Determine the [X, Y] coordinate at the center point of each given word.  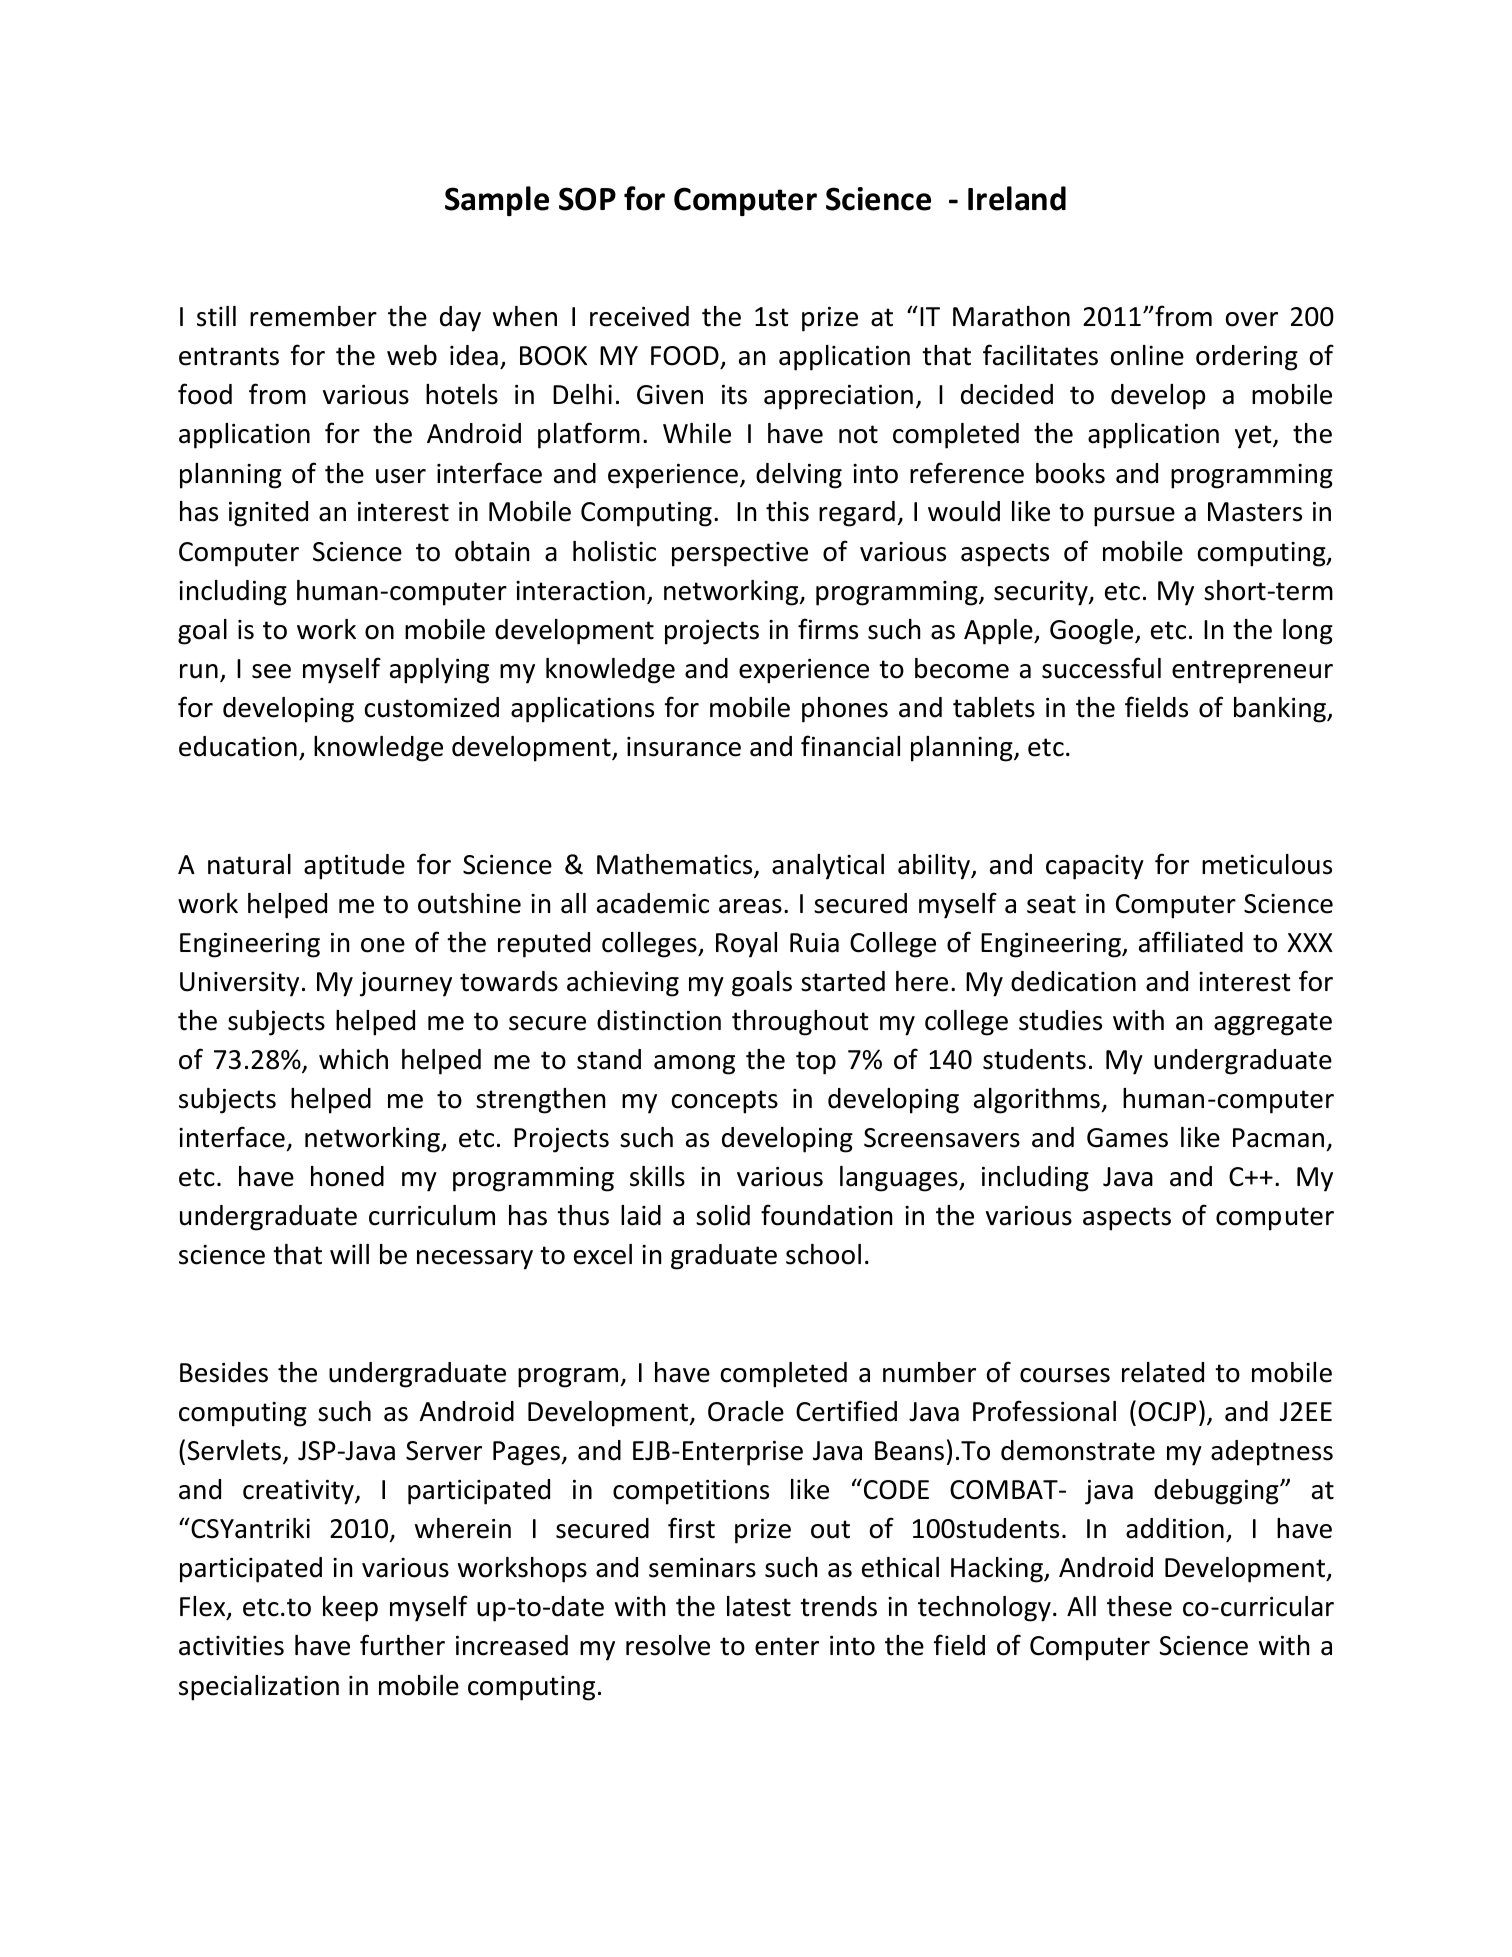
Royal [746, 945]
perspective [740, 554]
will [349, 1254]
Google [1093, 632]
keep [350, 1609]
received [639, 316]
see [271, 671]
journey [406, 984]
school [823, 1254]
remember [313, 316]
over [1252, 319]
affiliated [1191, 942]
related [1163, 1372]
